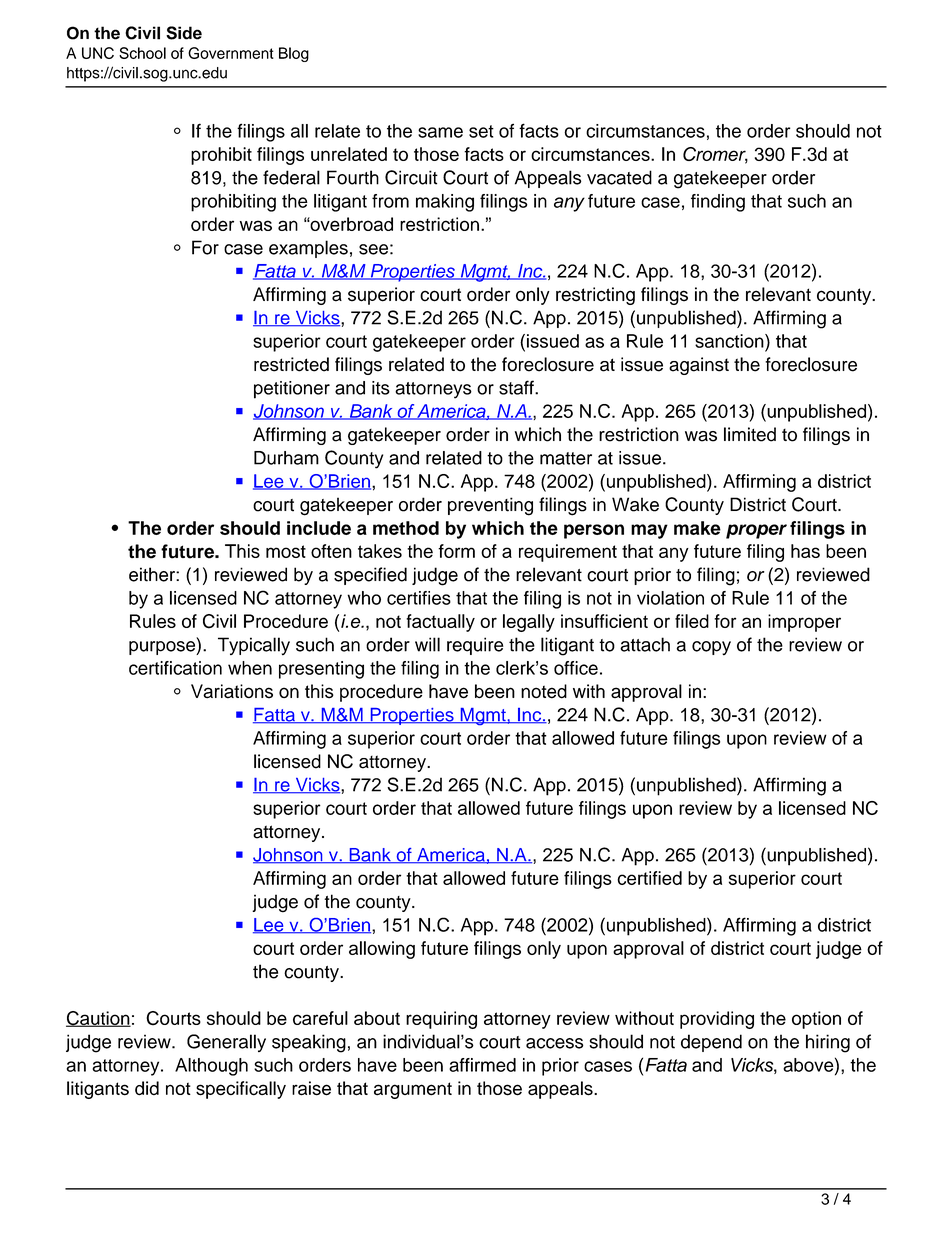 This document has width=952, height=1233. What do you see at coordinates (286, 551) in the document?
I see `most` at bounding box center [286, 551].
